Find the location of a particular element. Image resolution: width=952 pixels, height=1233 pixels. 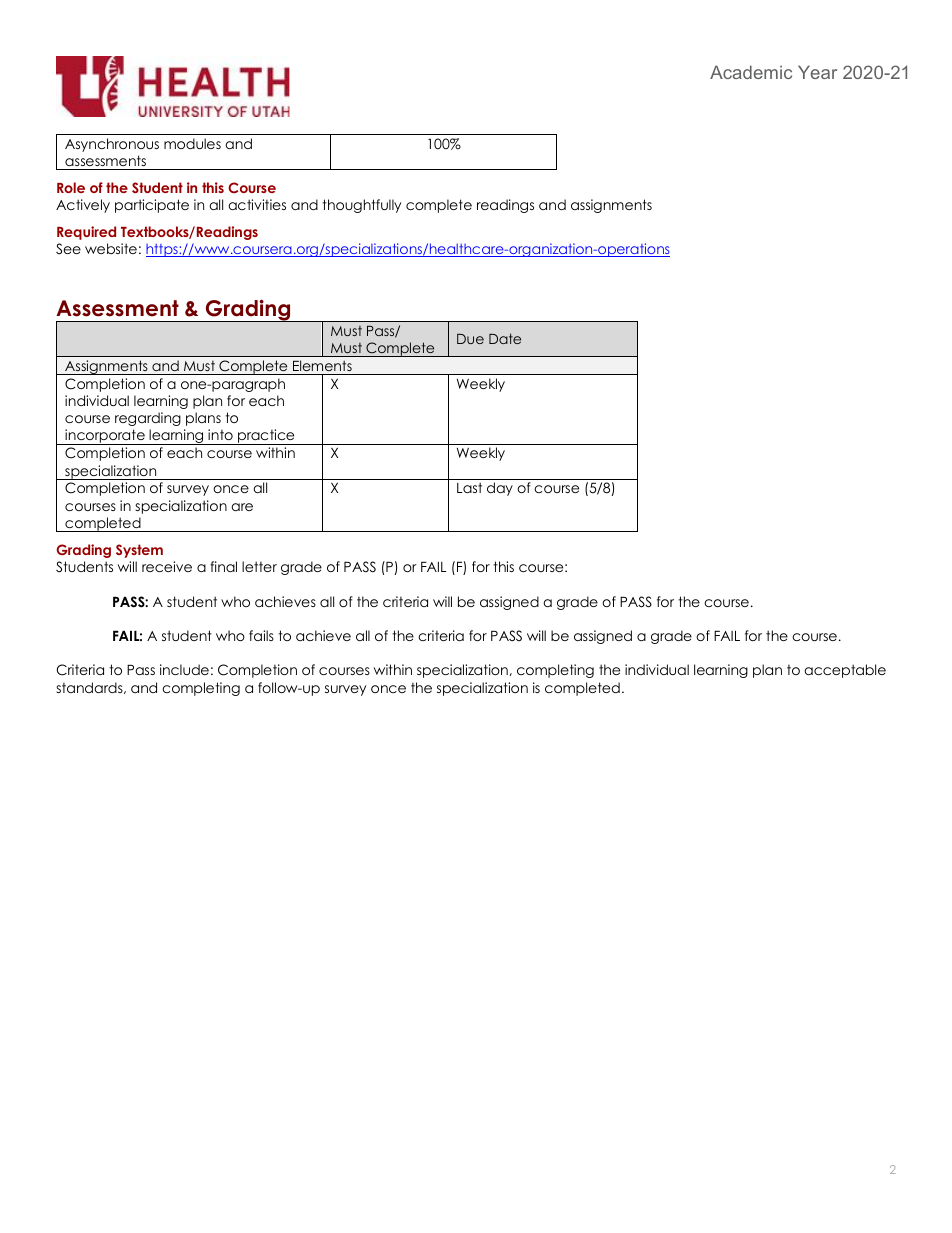

Year is located at coordinates (817, 72).
